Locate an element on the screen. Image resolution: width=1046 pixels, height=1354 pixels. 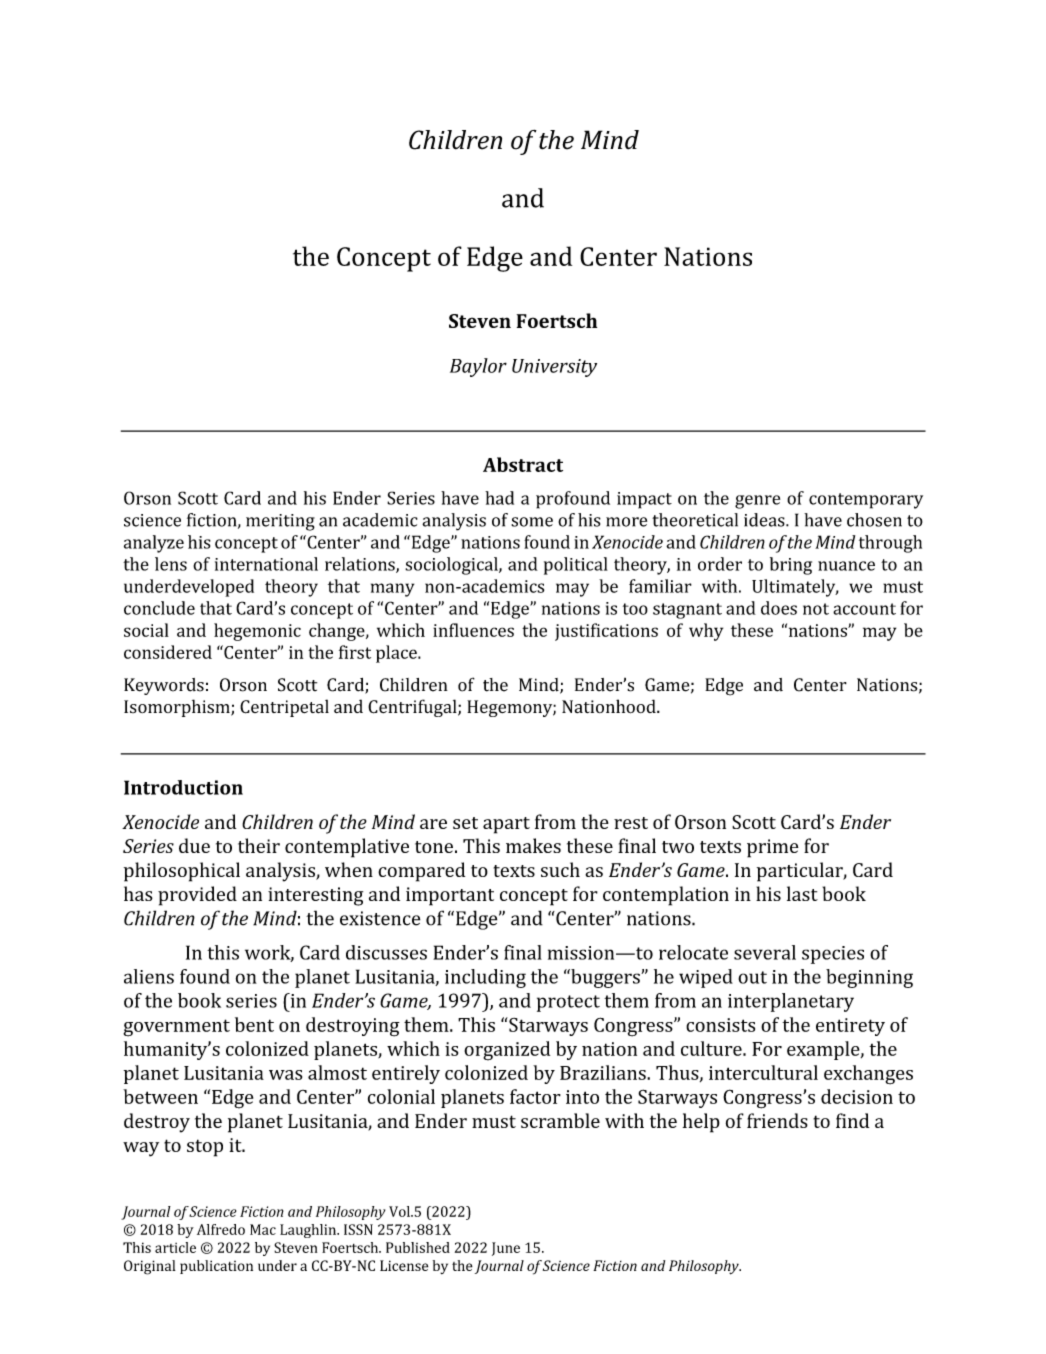
friends is located at coordinates (777, 1120).
